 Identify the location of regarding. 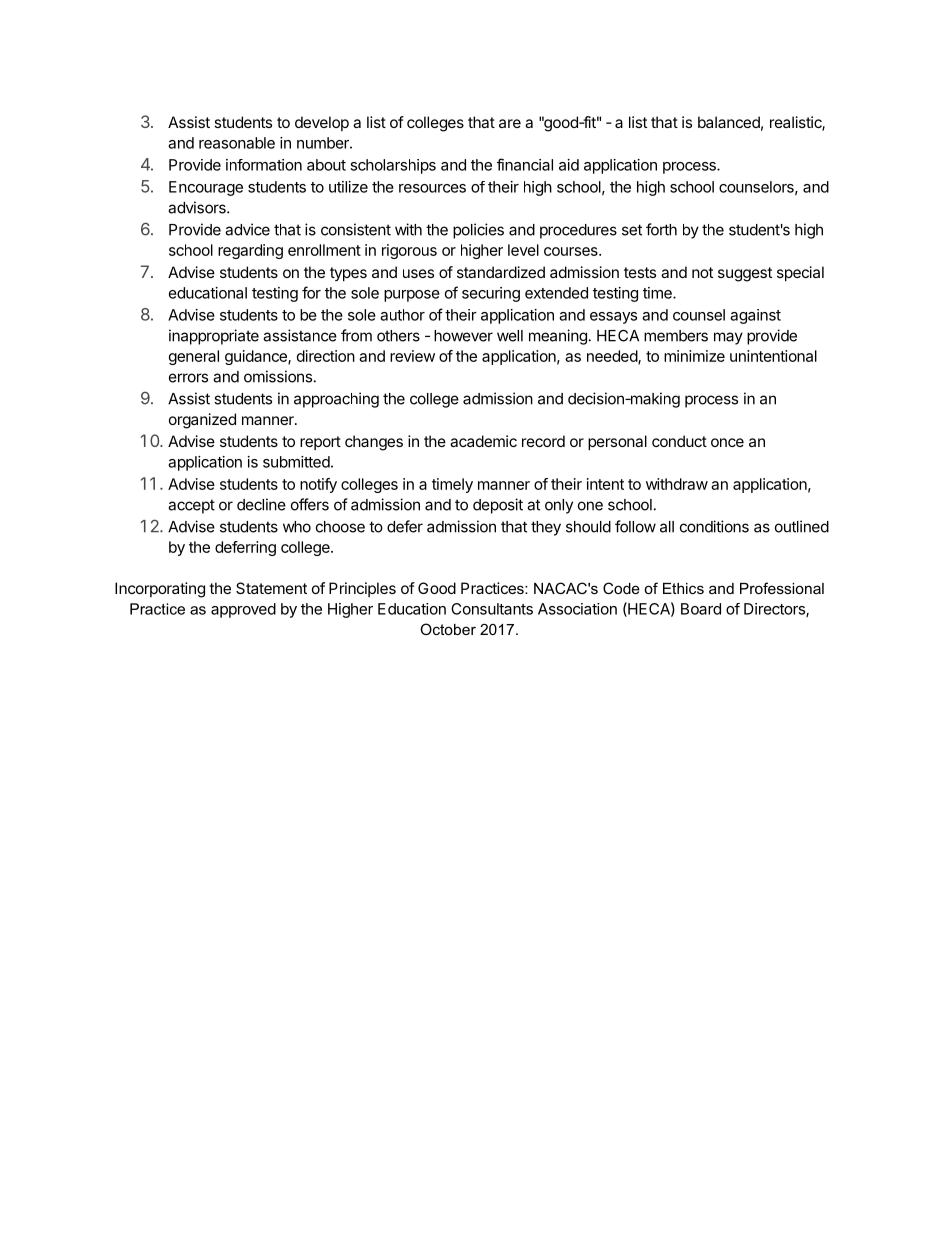
(250, 251).
